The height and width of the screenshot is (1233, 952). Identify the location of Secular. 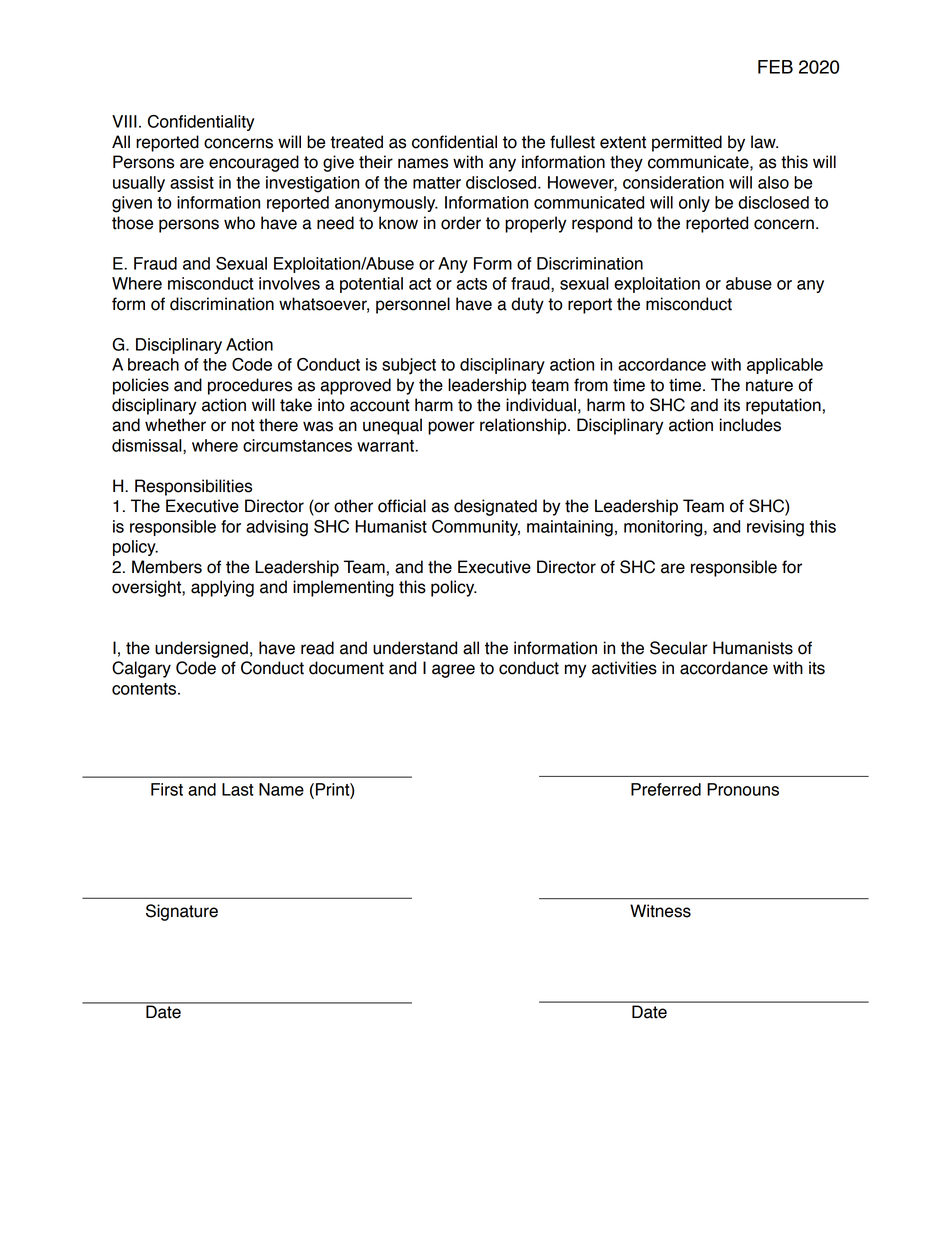
(679, 648).
